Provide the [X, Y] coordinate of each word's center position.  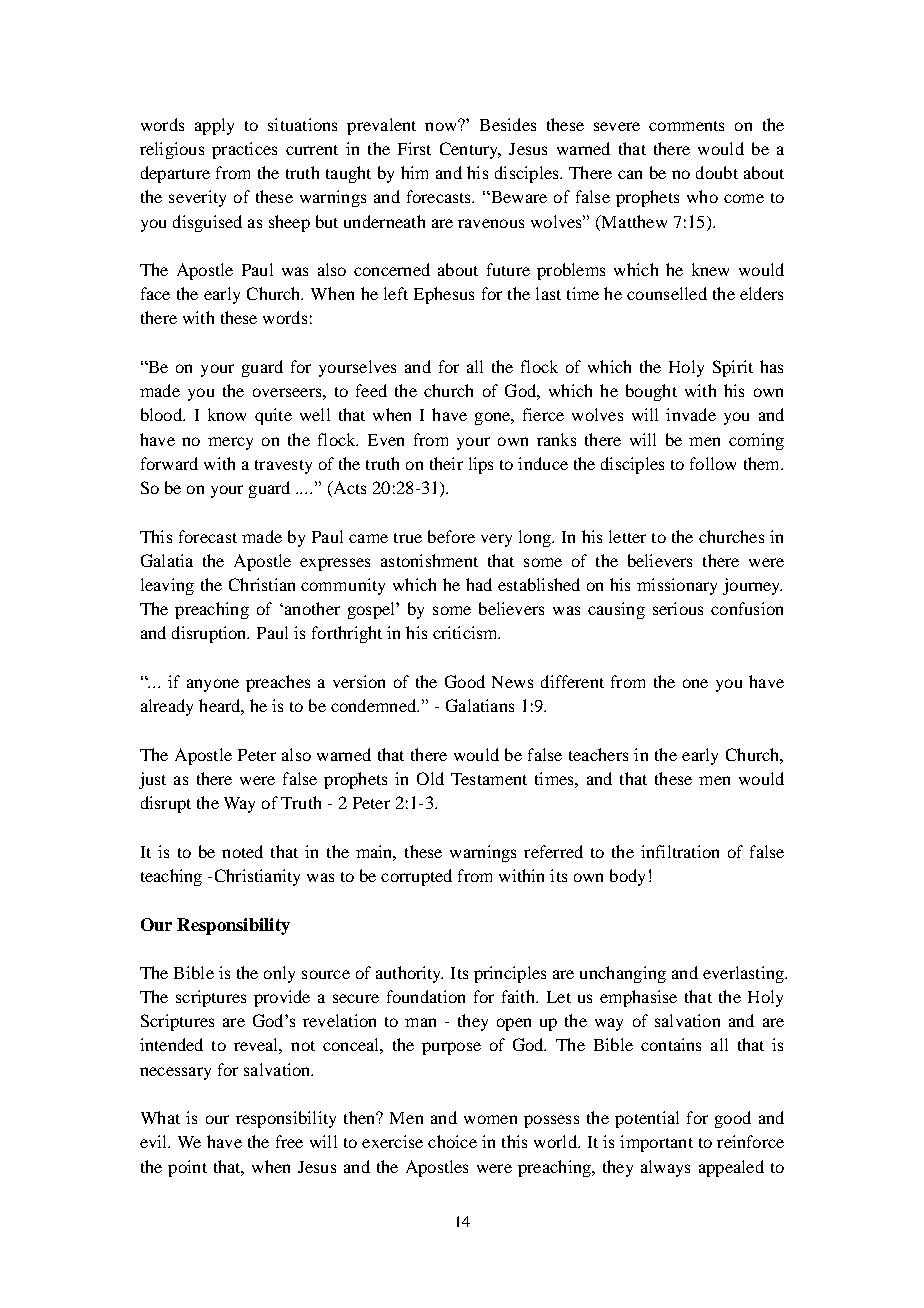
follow [713, 463]
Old [430, 778]
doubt [717, 172]
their [446, 463]
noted [242, 851]
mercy [230, 443]
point [187, 1168]
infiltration [680, 851]
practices [244, 150]
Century [470, 150]
